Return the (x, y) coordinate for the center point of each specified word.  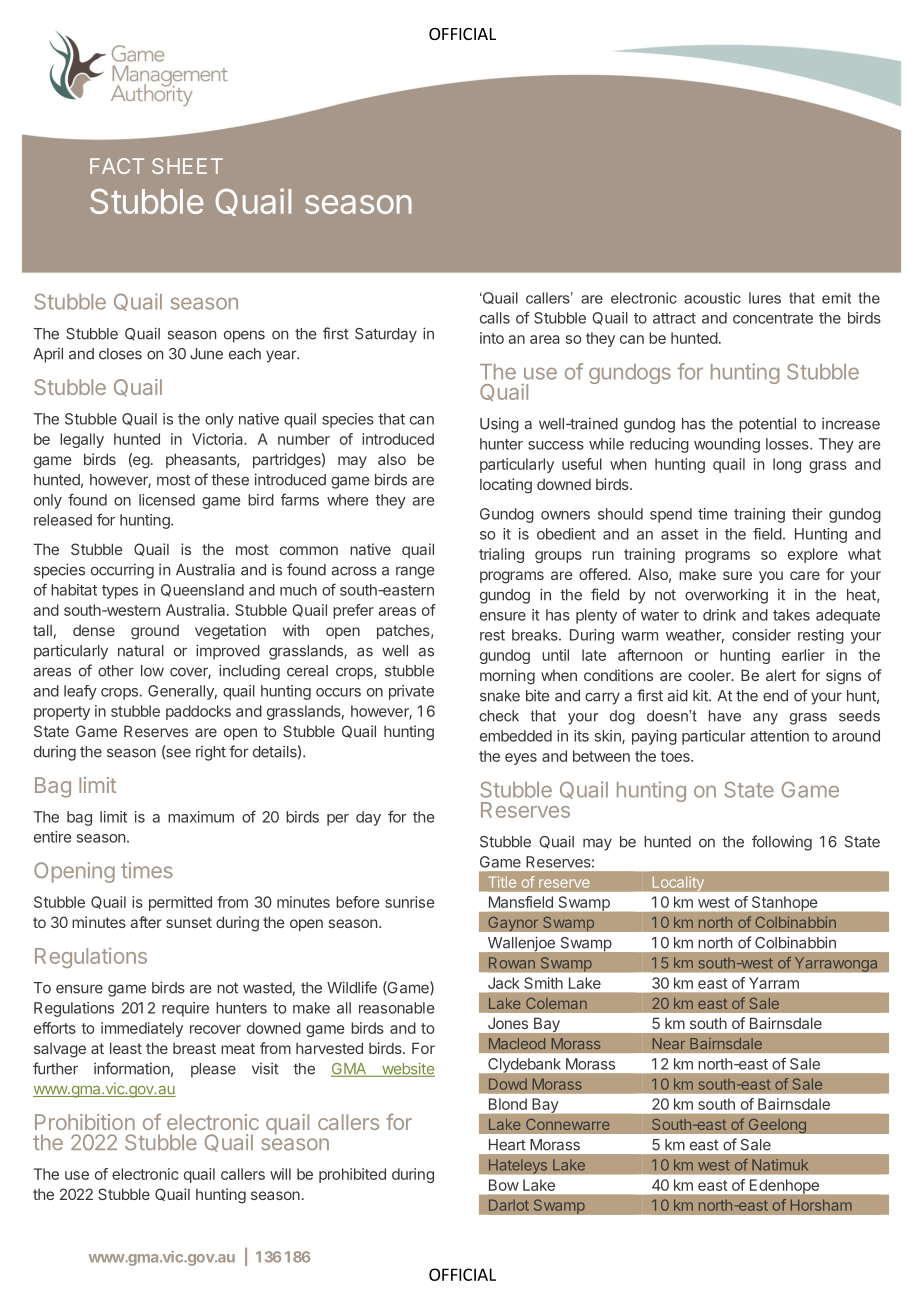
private (411, 692)
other (116, 671)
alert (781, 675)
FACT (117, 166)
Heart (507, 1145)
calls (495, 318)
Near (669, 1043)
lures (765, 298)
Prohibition (85, 1122)
